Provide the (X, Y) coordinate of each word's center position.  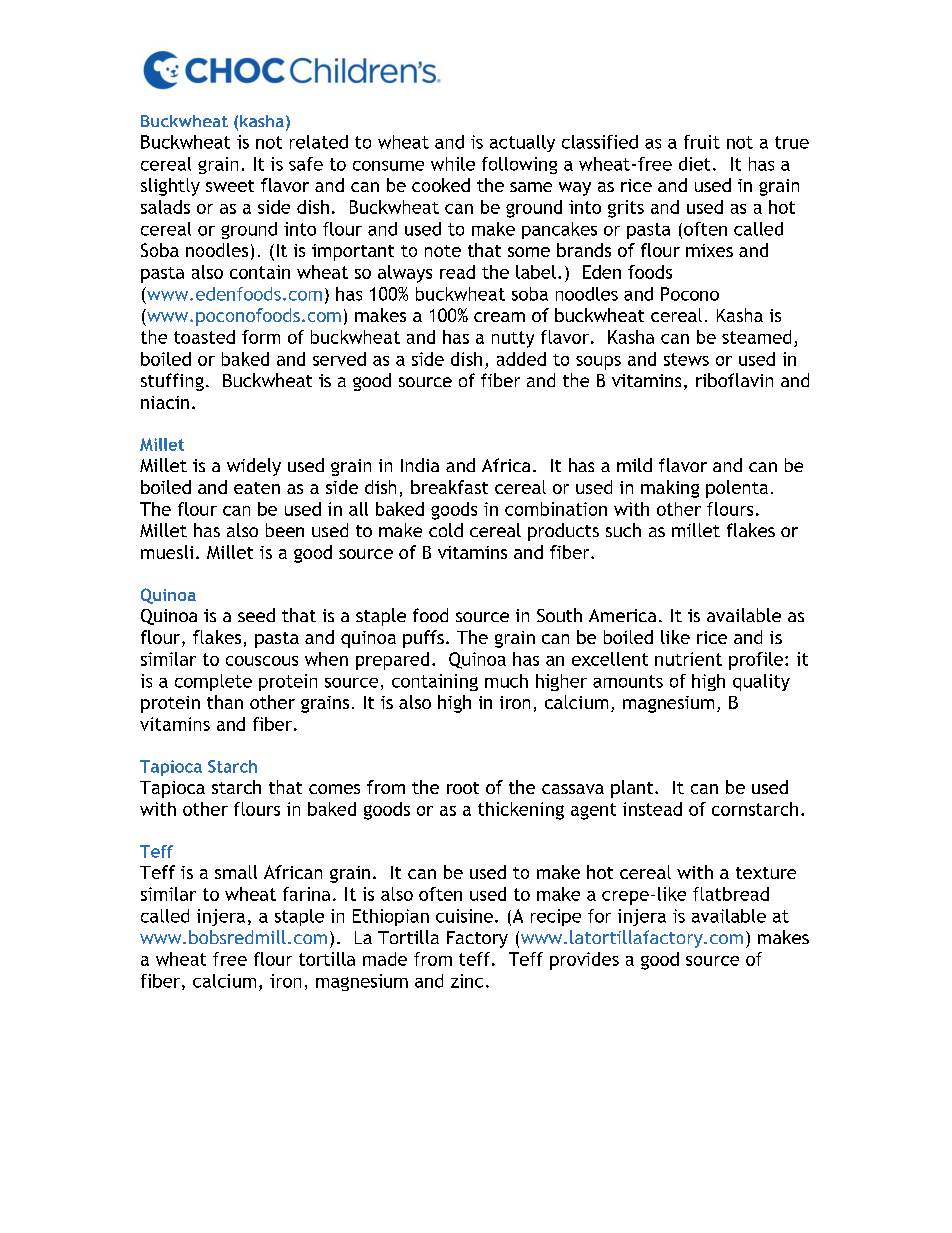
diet (694, 164)
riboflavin (734, 380)
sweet (230, 186)
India (420, 465)
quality (761, 682)
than (225, 702)
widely (254, 467)
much (506, 681)
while (453, 164)
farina (306, 894)
